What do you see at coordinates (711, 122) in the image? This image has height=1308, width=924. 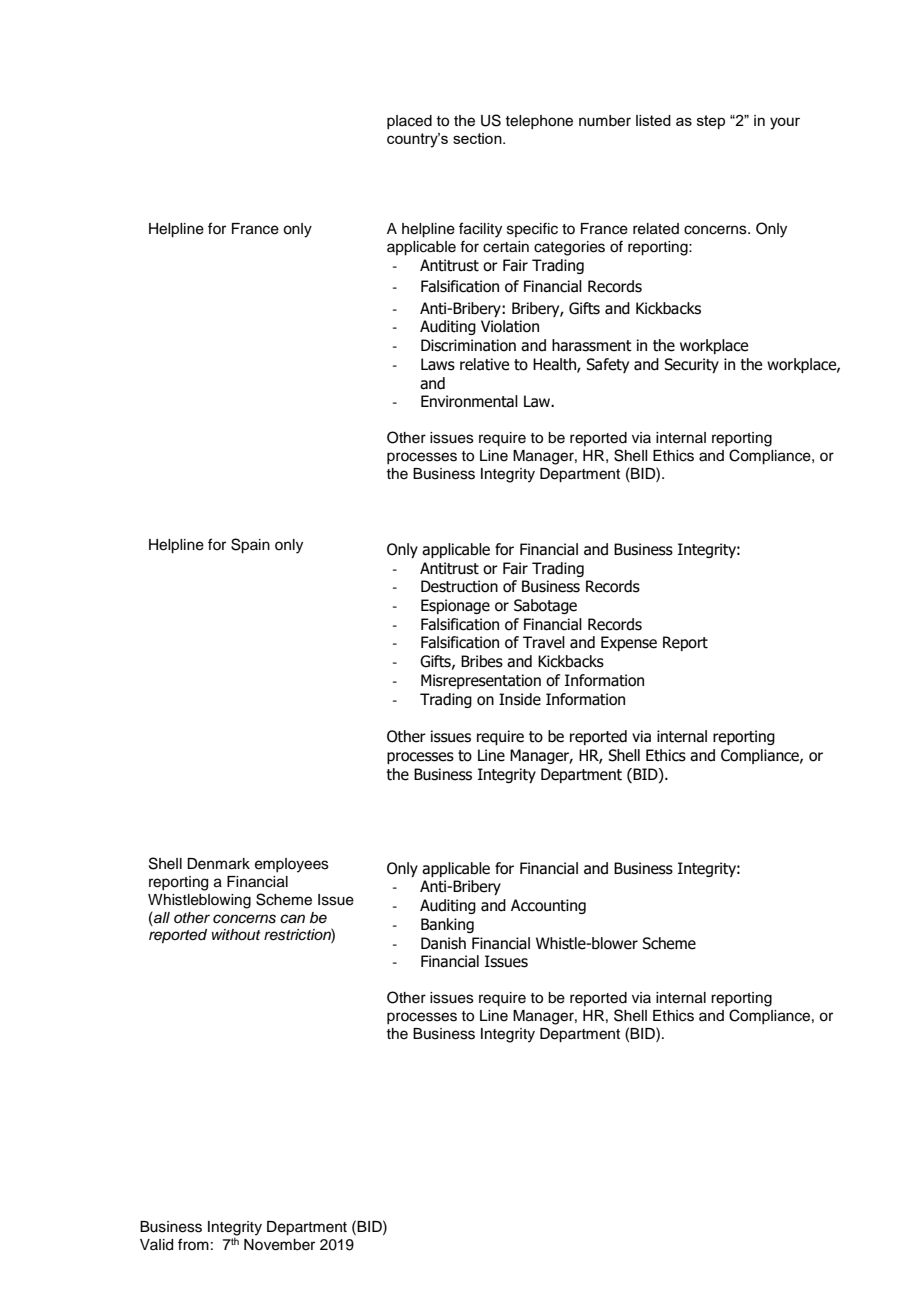 I see `step` at bounding box center [711, 122].
